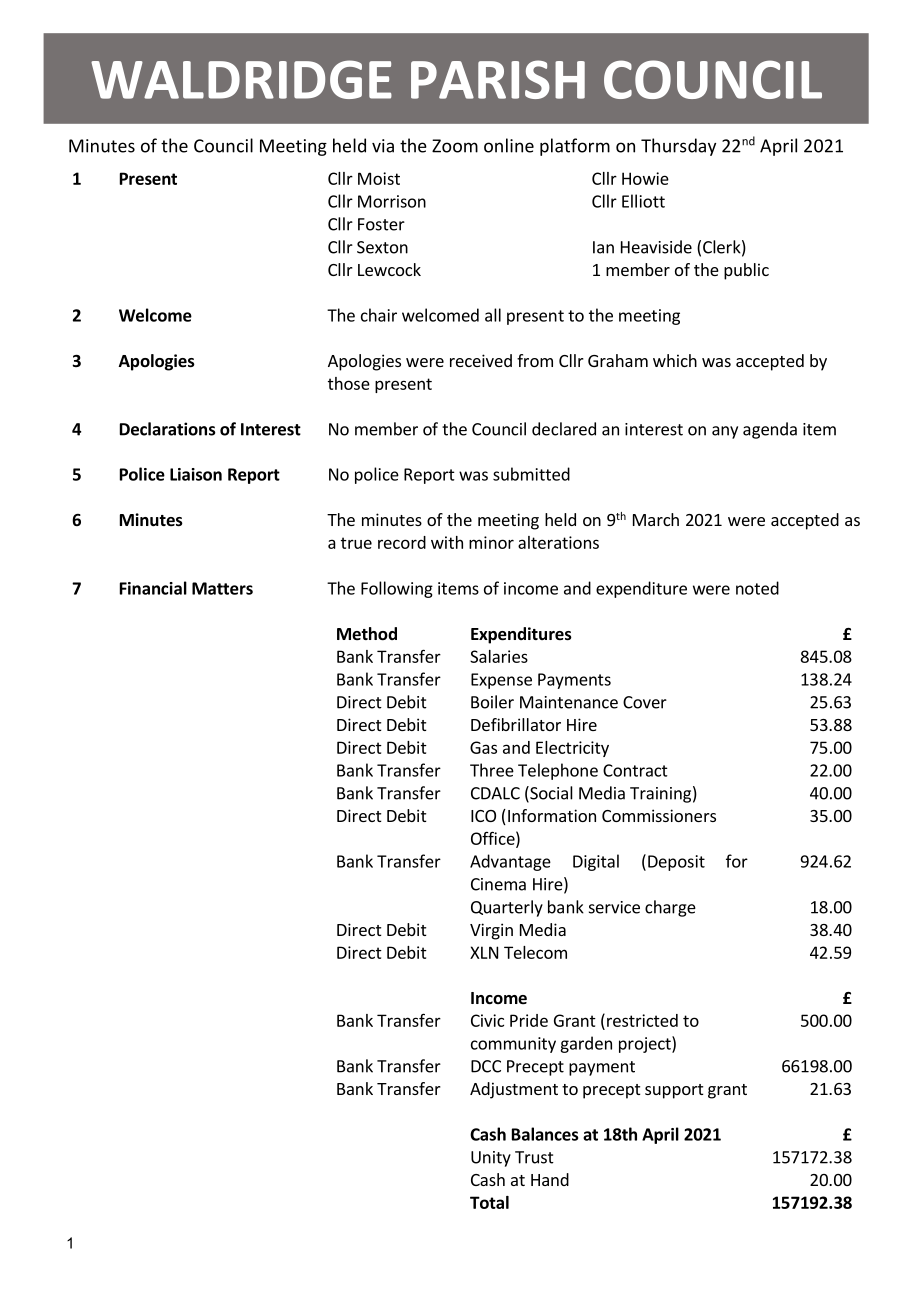 This image has width=924, height=1308. What do you see at coordinates (674, 1091) in the image?
I see `support` at bounding box center [674, 1091].
